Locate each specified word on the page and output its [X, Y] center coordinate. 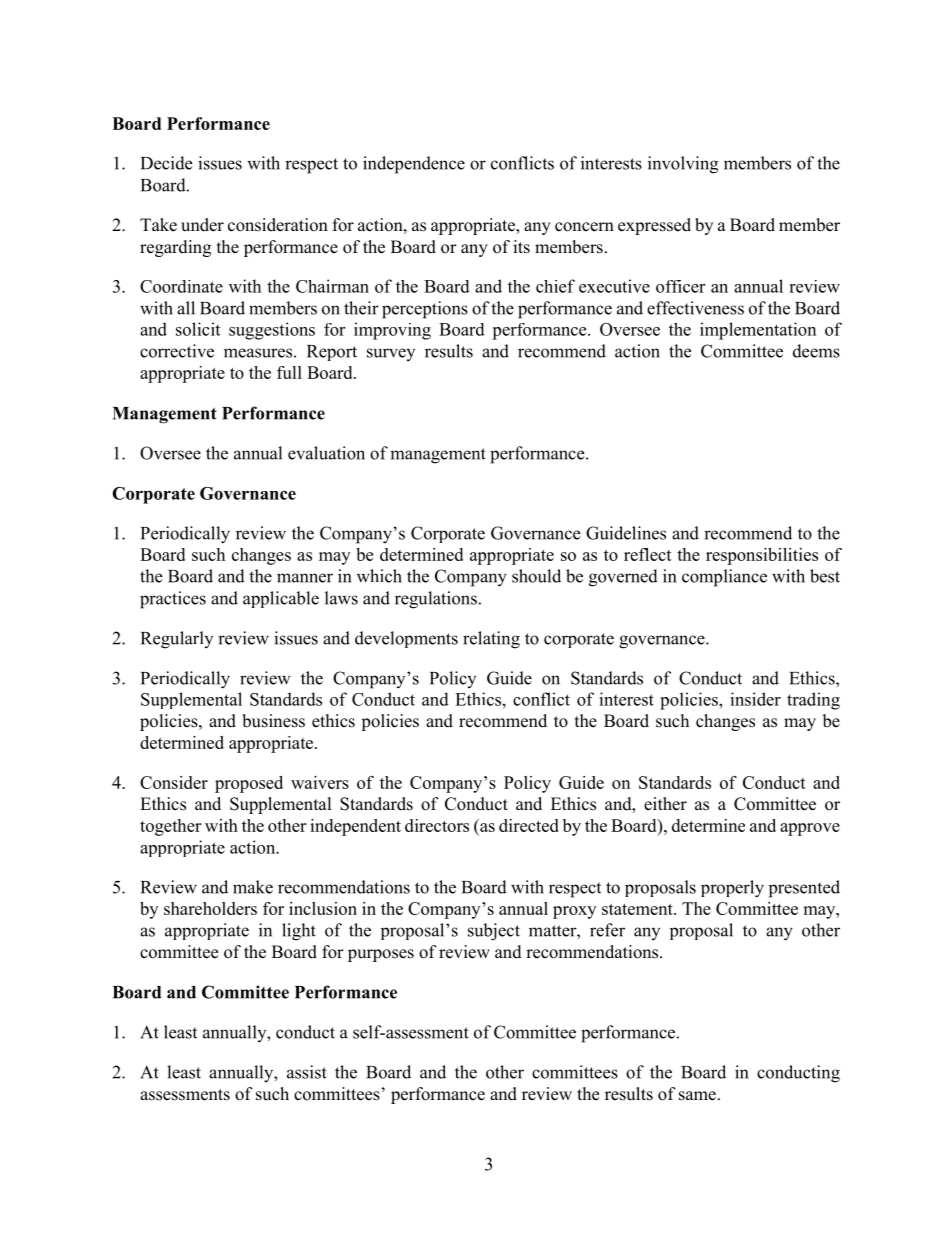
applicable [281, 599]
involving [683, 165]
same [697, 1096]
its [521, 247]
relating [491, 640]
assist [307, 1072]
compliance [724, 578]
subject [494, 932]
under [202, 225]
